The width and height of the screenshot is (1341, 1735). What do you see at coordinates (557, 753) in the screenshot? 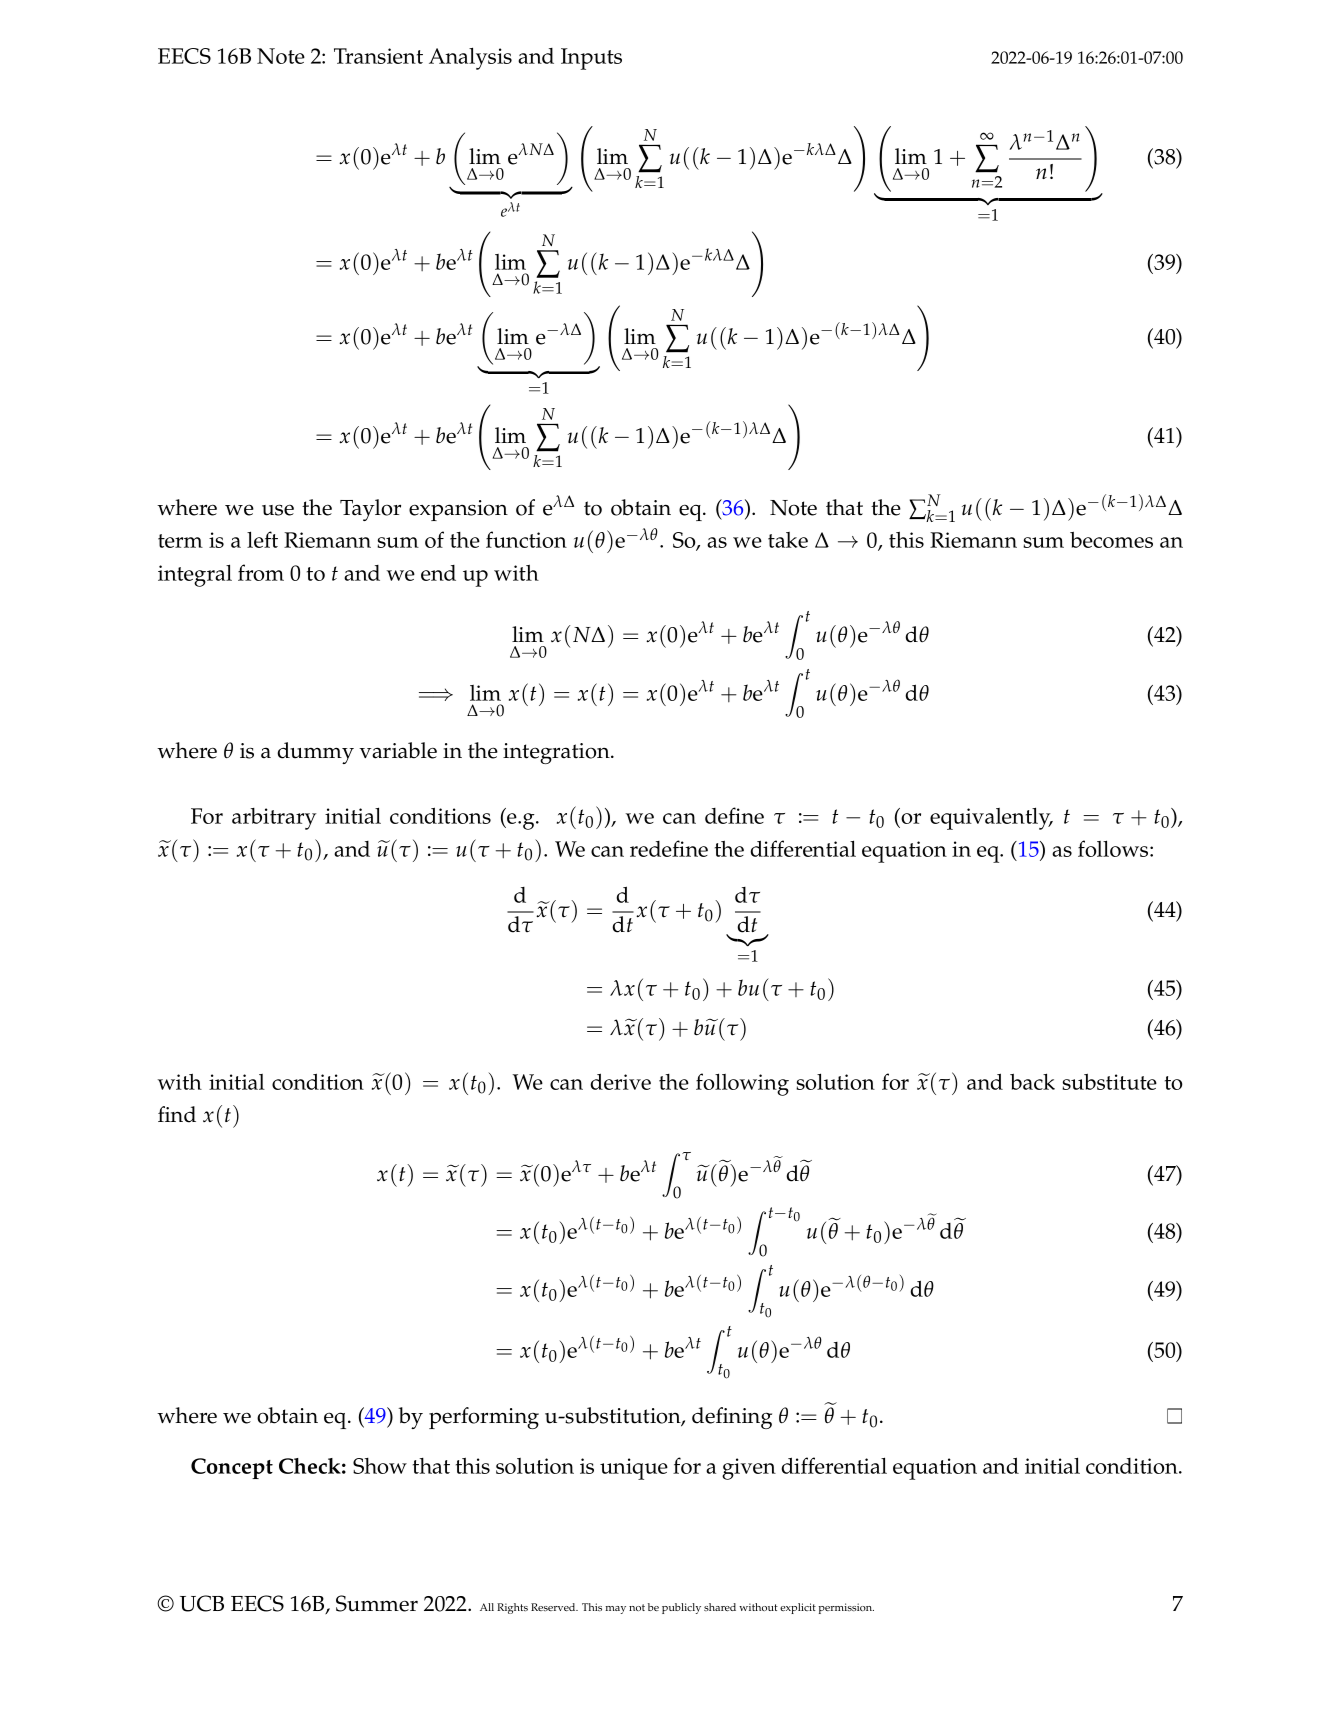
I see `integration` at bounding box center [557, 753].
